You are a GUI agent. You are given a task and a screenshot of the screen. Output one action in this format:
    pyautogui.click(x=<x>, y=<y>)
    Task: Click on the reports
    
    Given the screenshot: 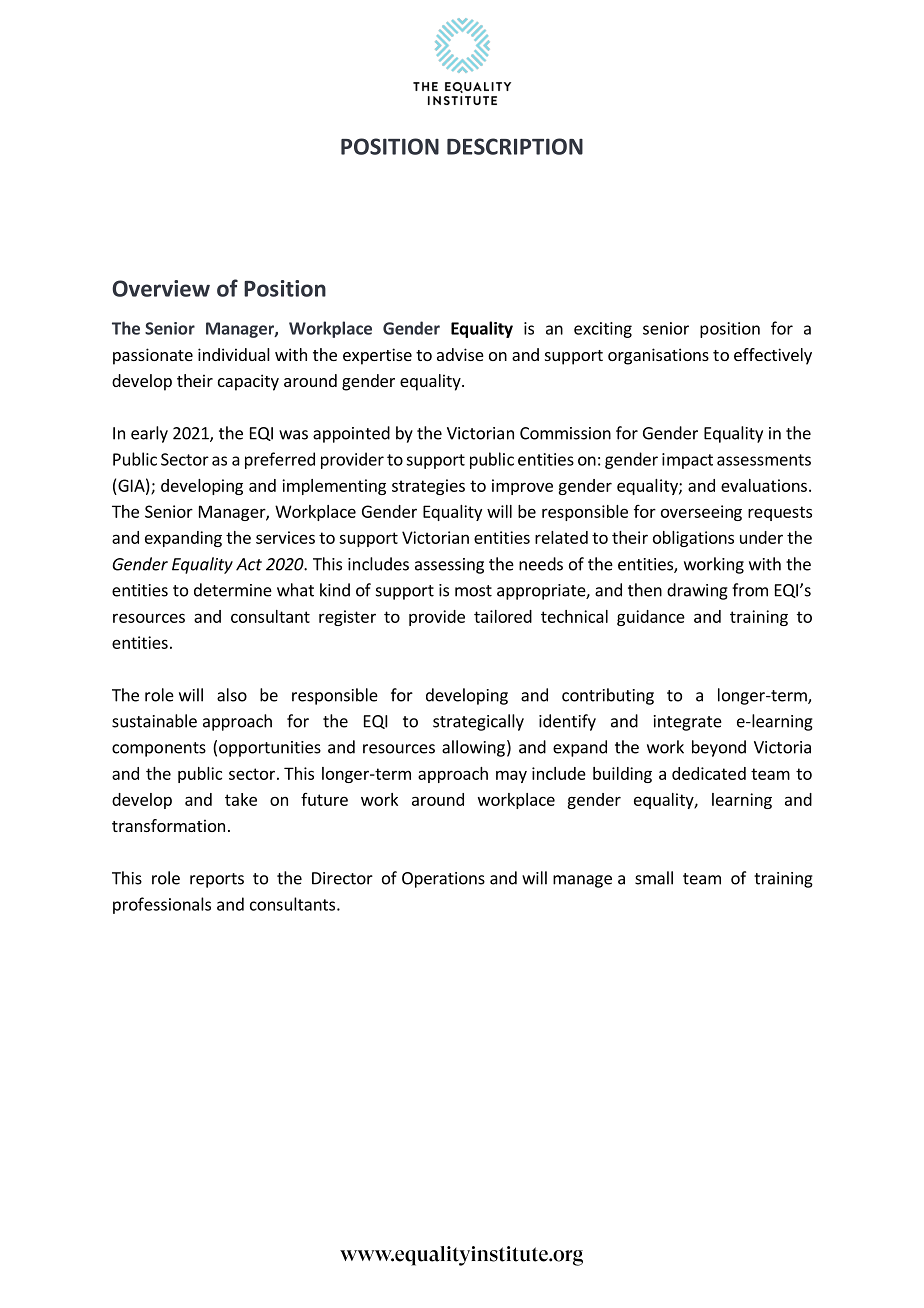 What is the action you would take?
    pyautogui.click(x=217, y=880)
